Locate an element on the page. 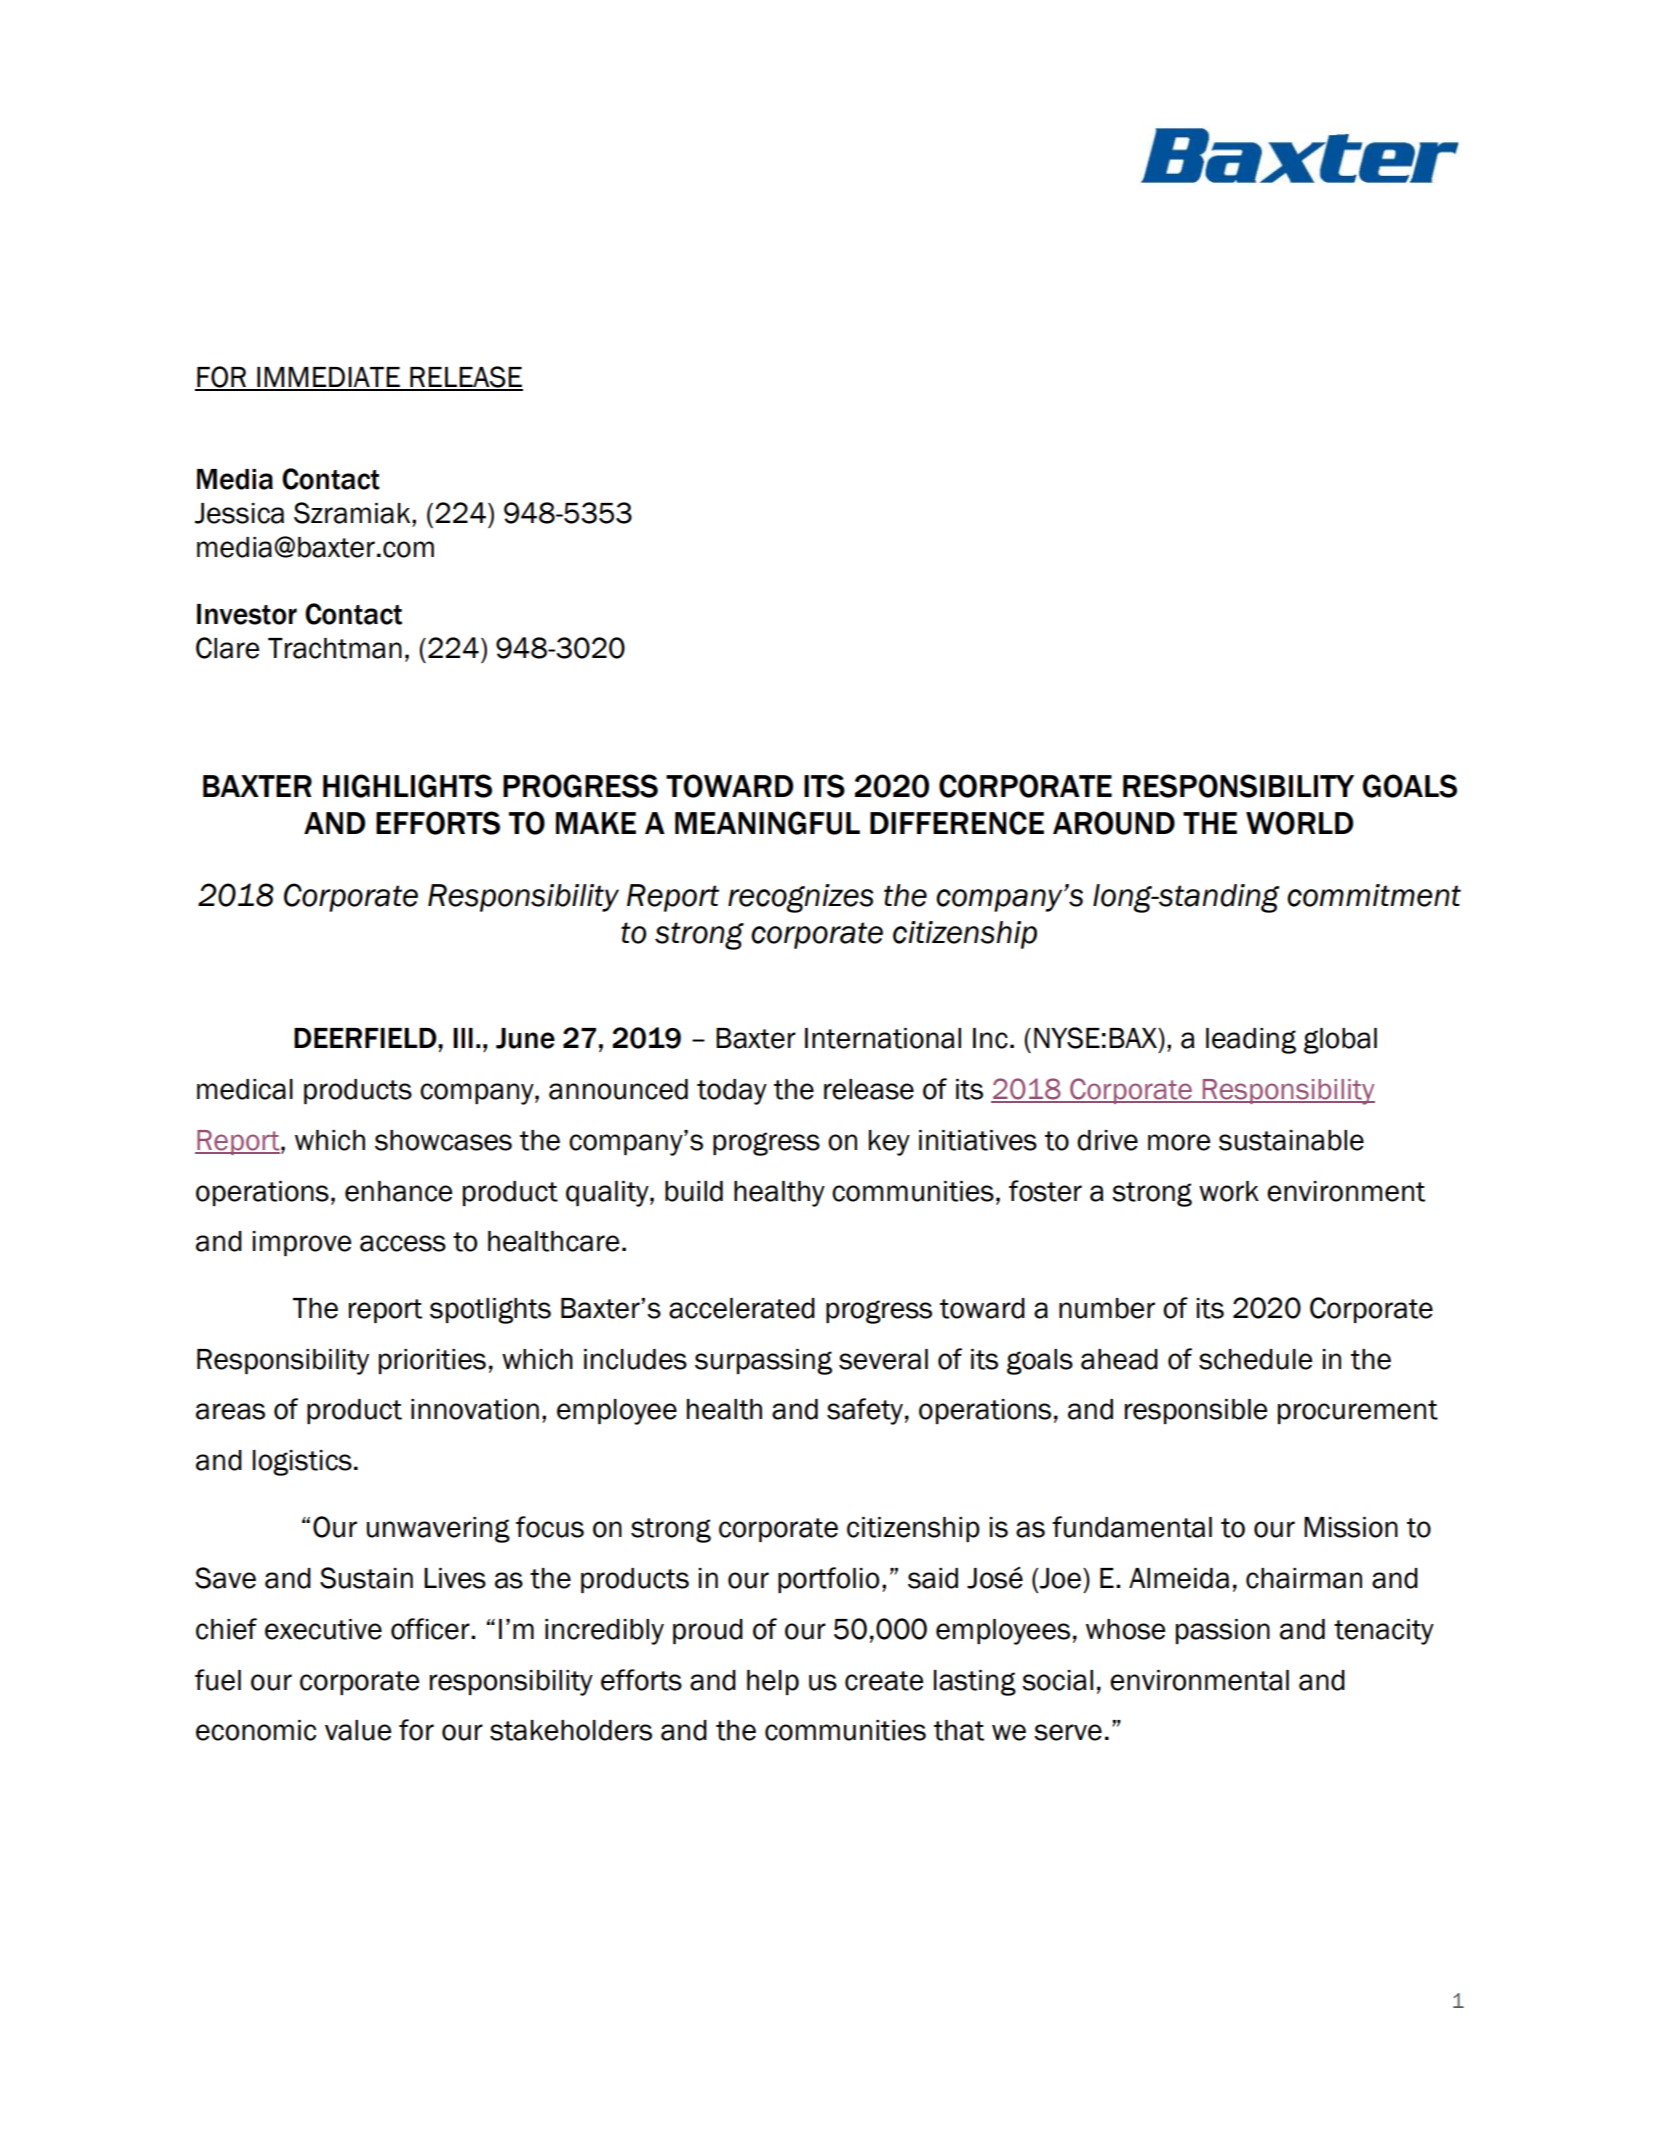 This page has width=1659, height=2147. HIGHLIGHTS is located at coordinates (407, 786).
